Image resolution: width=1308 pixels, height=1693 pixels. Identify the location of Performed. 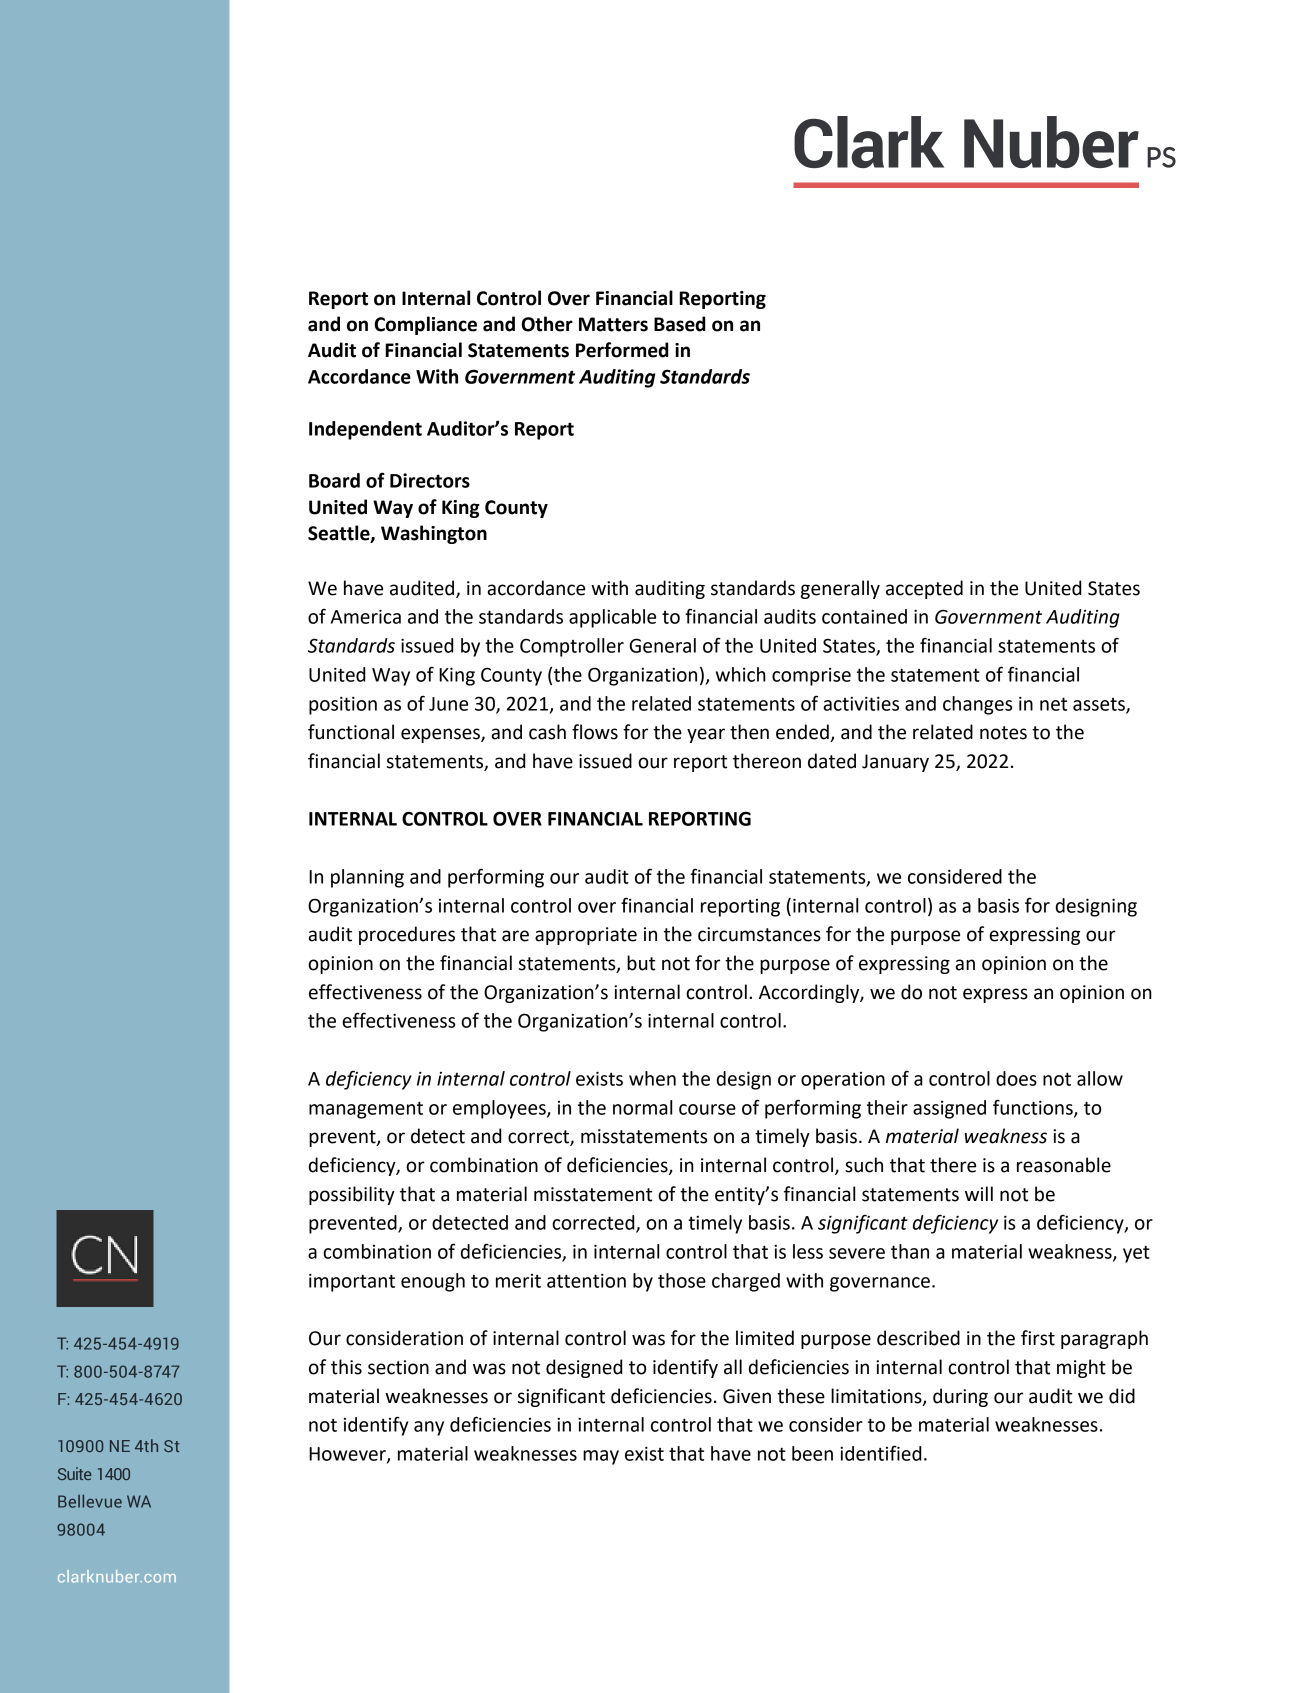
(622, 350).
